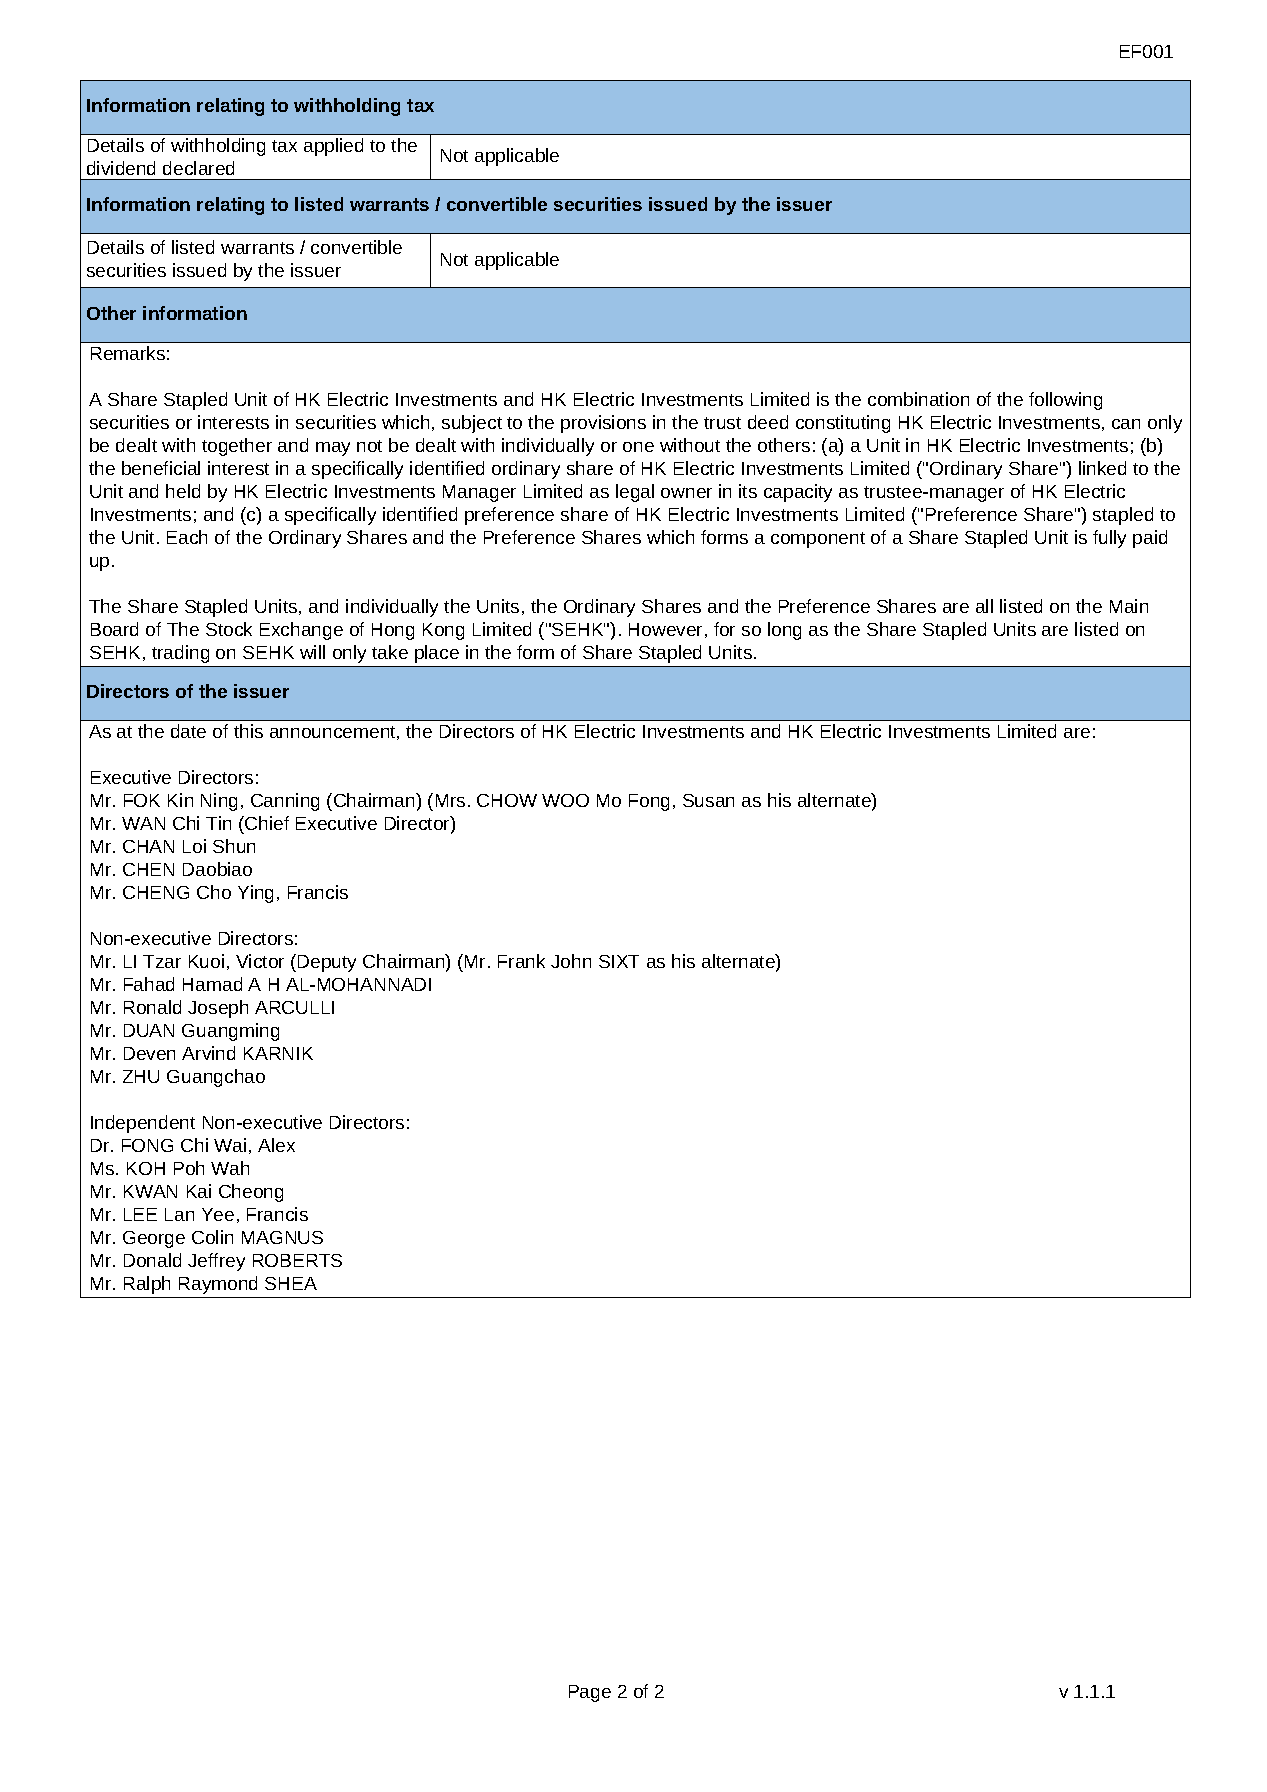  What do you see at coordinates (590, 1693) in the document?
I see `Page` at bounding box center [590, 1693].
